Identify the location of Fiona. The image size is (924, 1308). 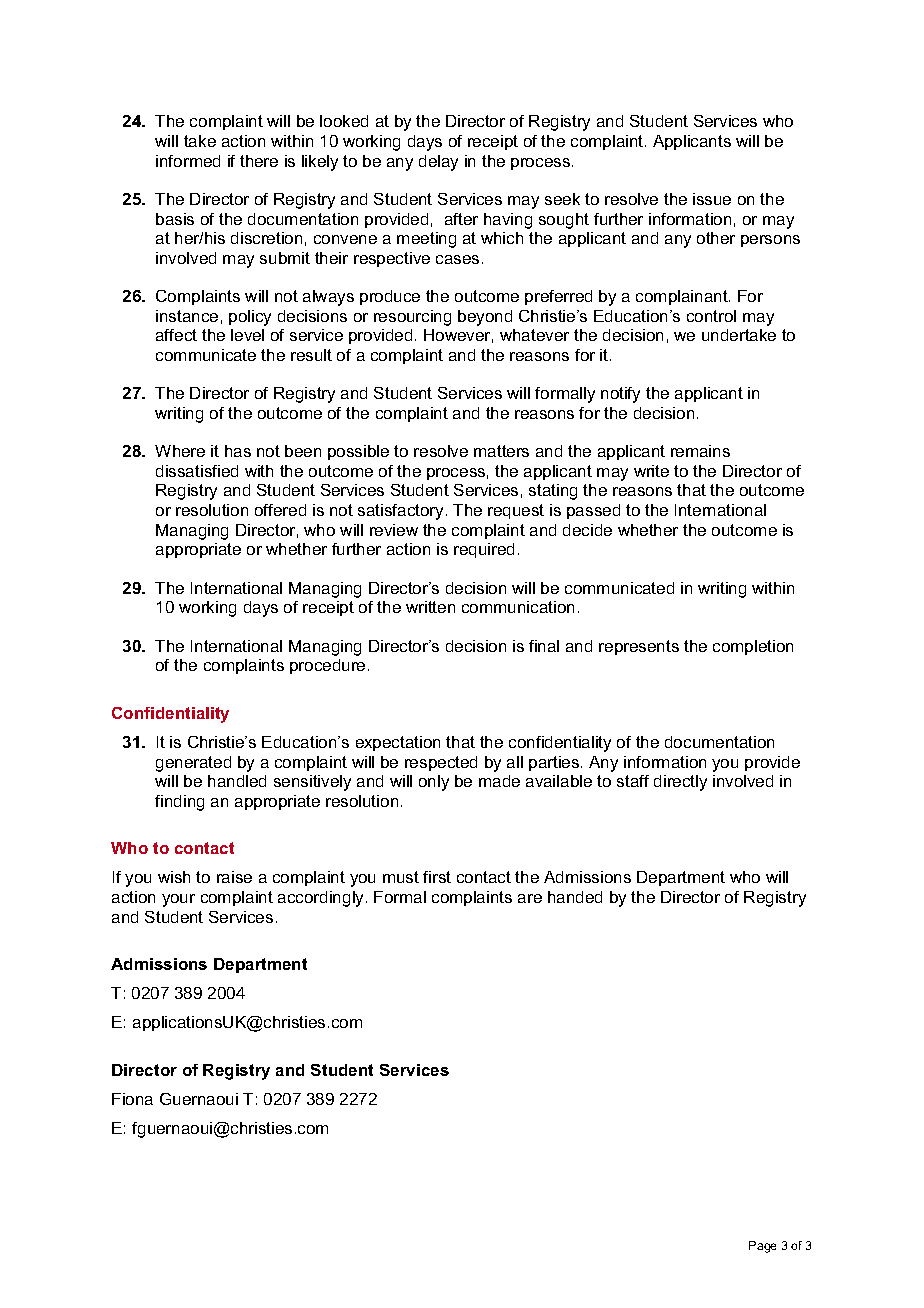
(132, 1099).
